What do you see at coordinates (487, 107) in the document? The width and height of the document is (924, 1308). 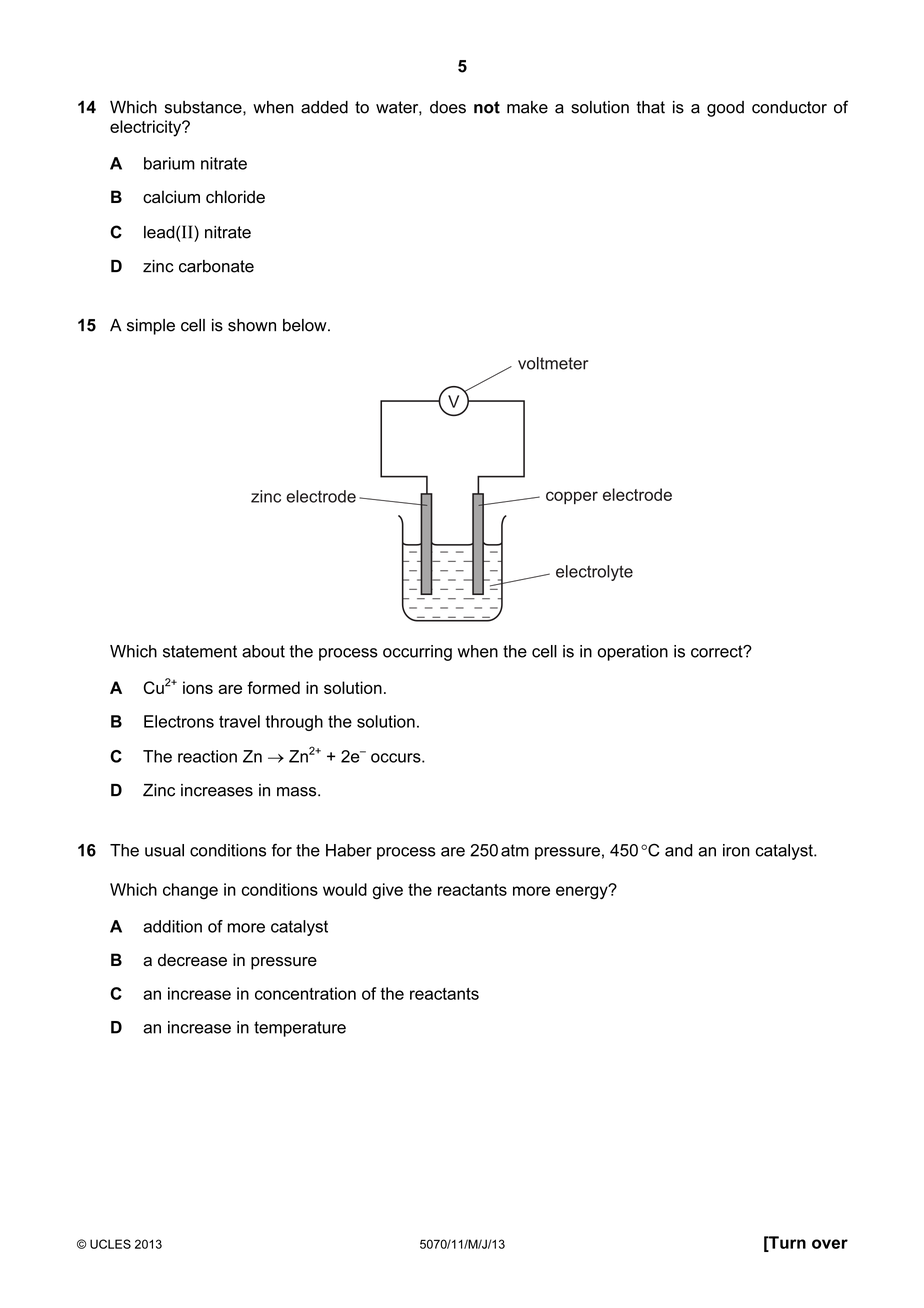 I see `not` at bounding box center [487, 107].
